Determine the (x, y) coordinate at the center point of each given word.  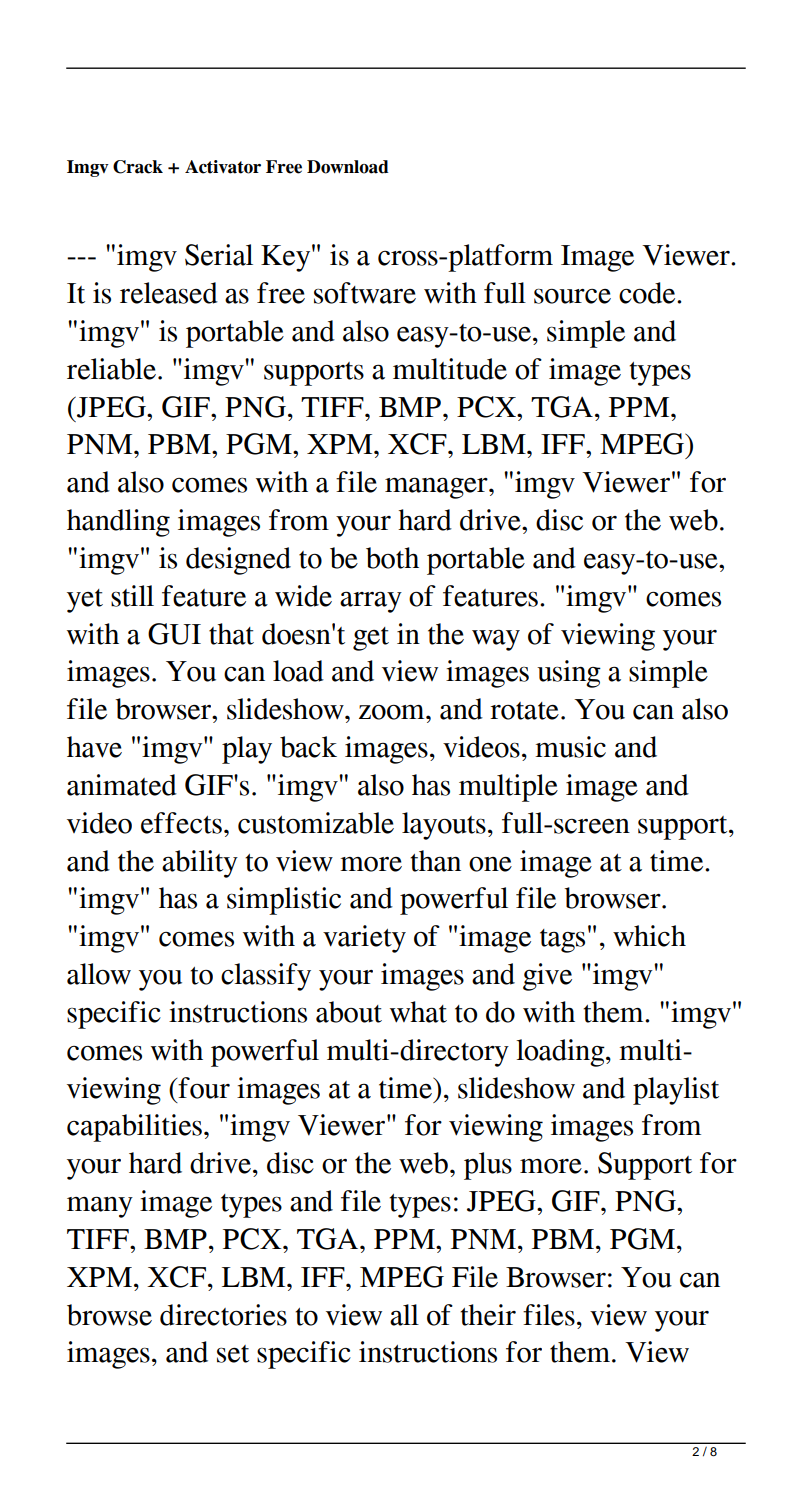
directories (223, 1315)
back (308, 747)
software (365, 293)
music (570, 747)
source (572, 296)
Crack (138, 167)
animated (122, 785)
